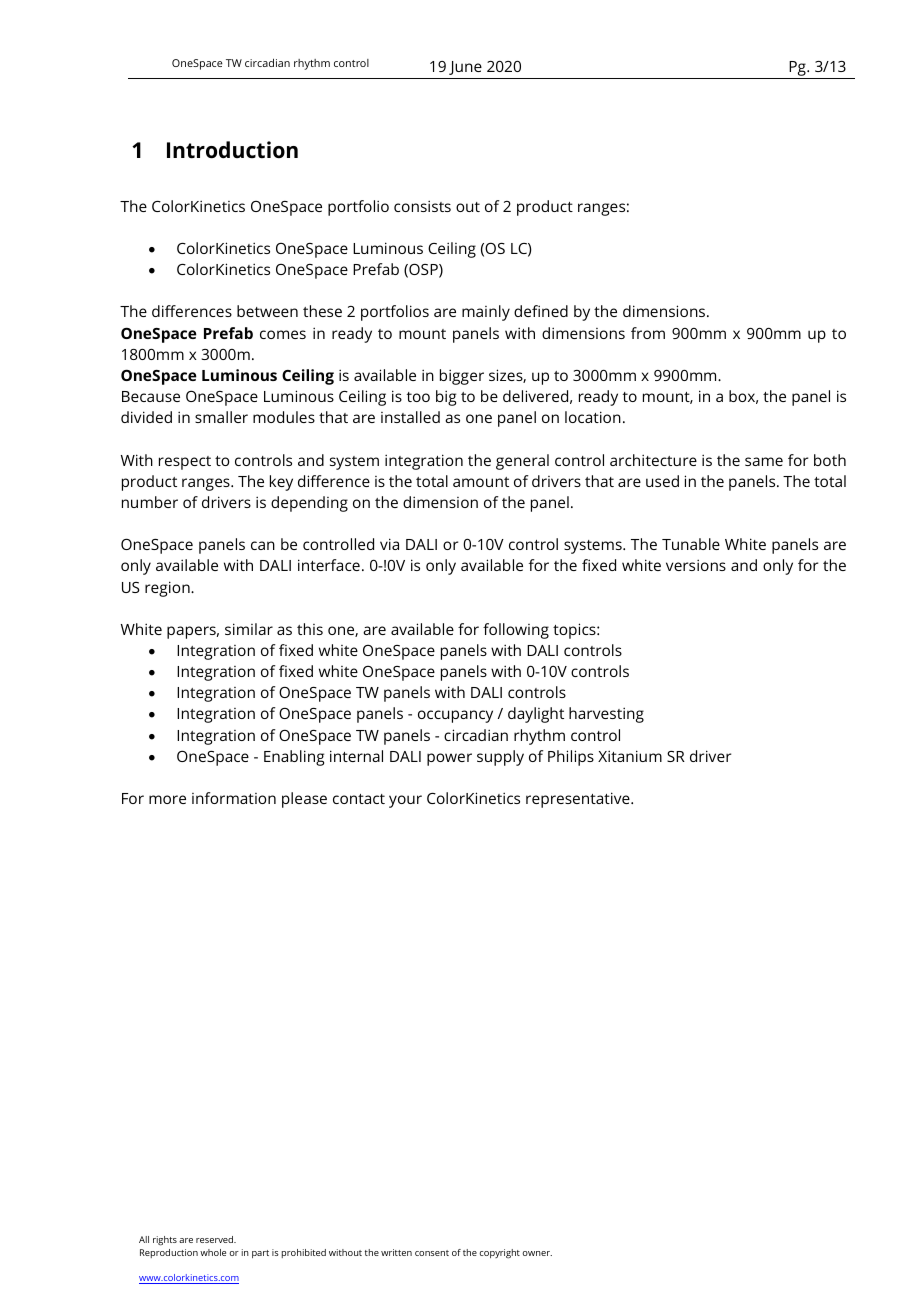 The image size is (924, 1308). Describe the element at coordinates (234, 798) in the screenshot. I see `information` at that location.
